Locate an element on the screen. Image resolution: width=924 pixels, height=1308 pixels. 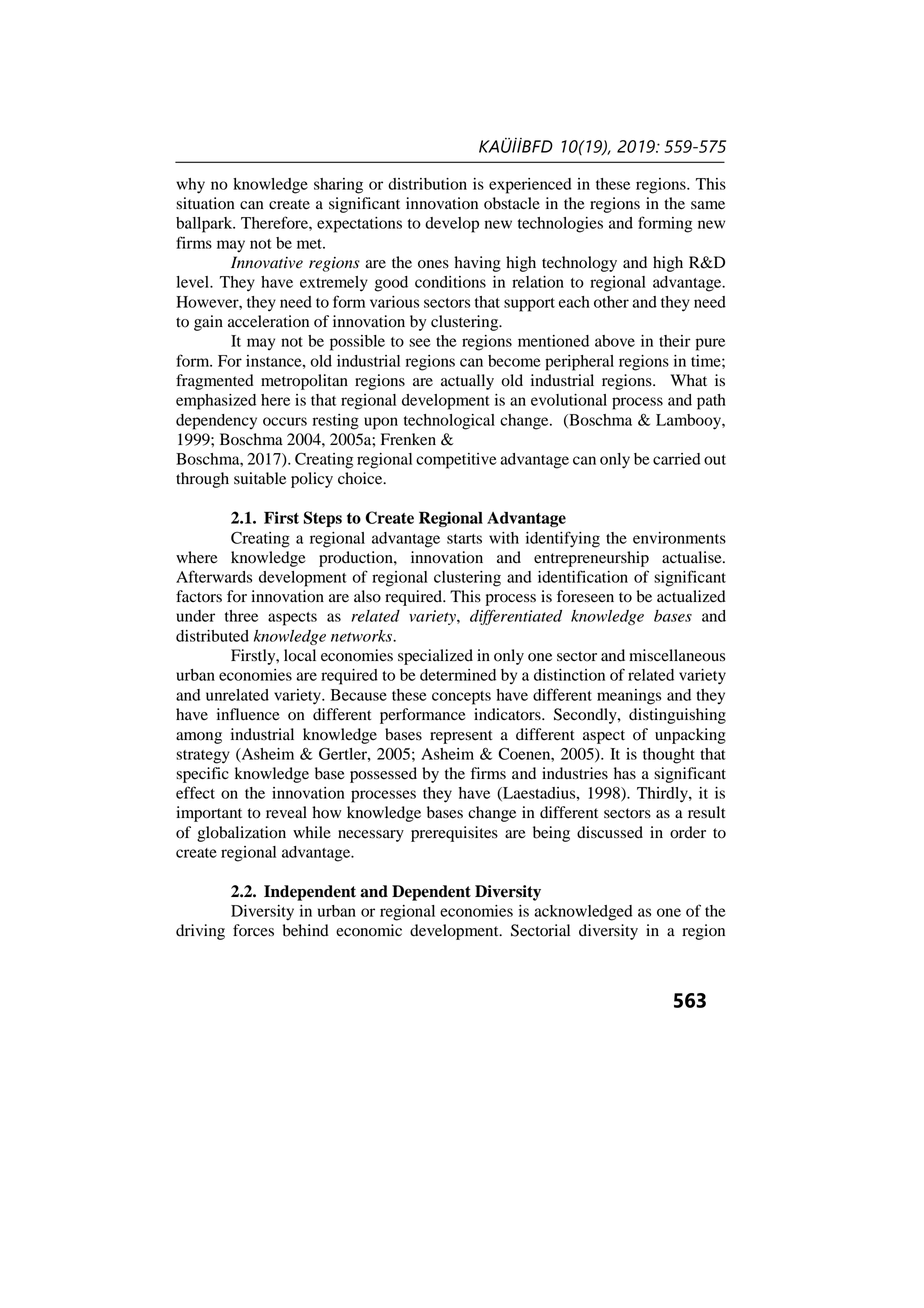
forces is located at coordinates (253, 930).
